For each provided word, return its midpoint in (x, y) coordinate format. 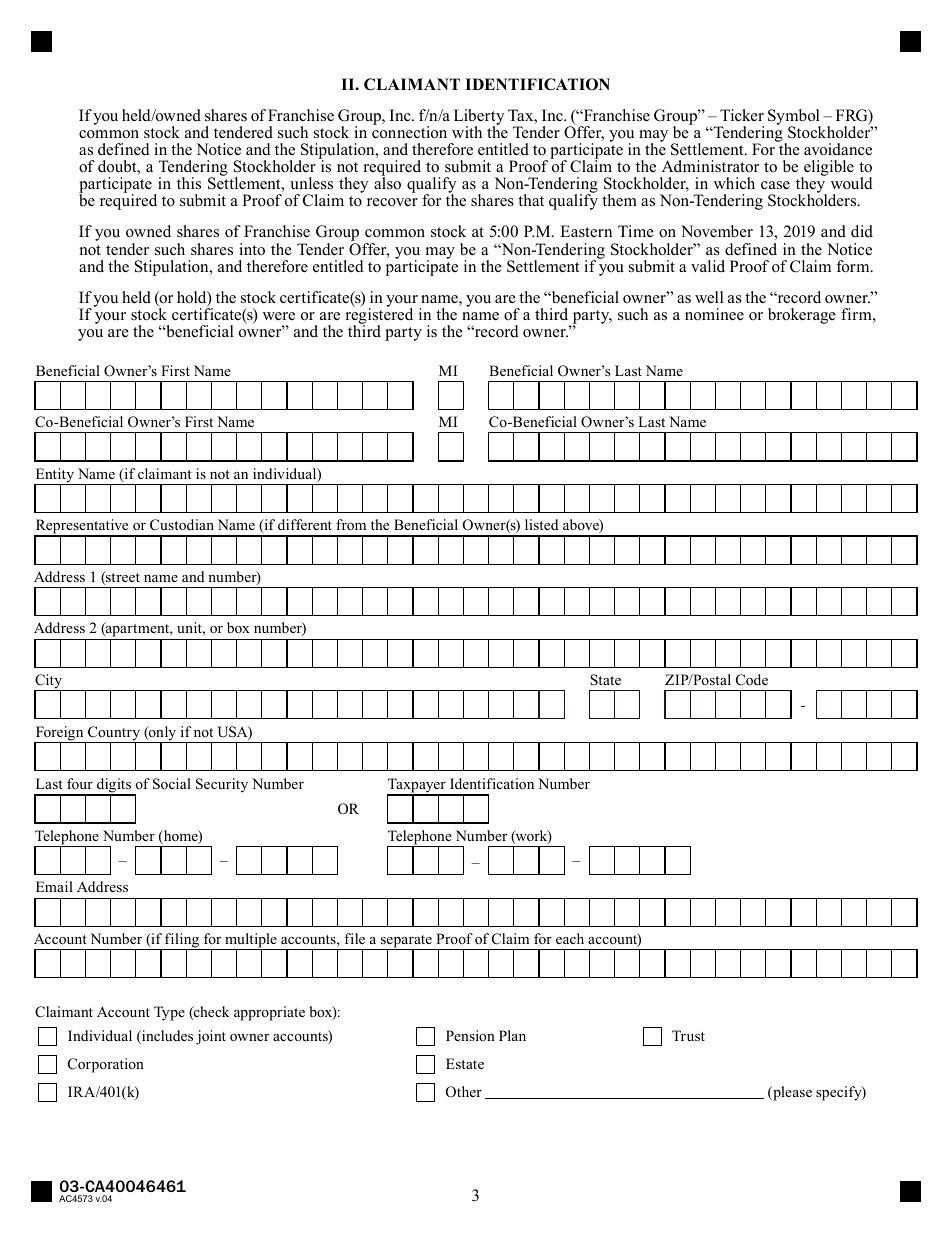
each (570, 938)
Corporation (106, 1065)
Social (172, 784)
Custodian (182, 525)
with (467, 132)
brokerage (802, 316)
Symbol (794, 118)
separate (406, 942)
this (189, 183)
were (279, 316)
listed (541, 524)
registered (379, 316)
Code (752, 680)
